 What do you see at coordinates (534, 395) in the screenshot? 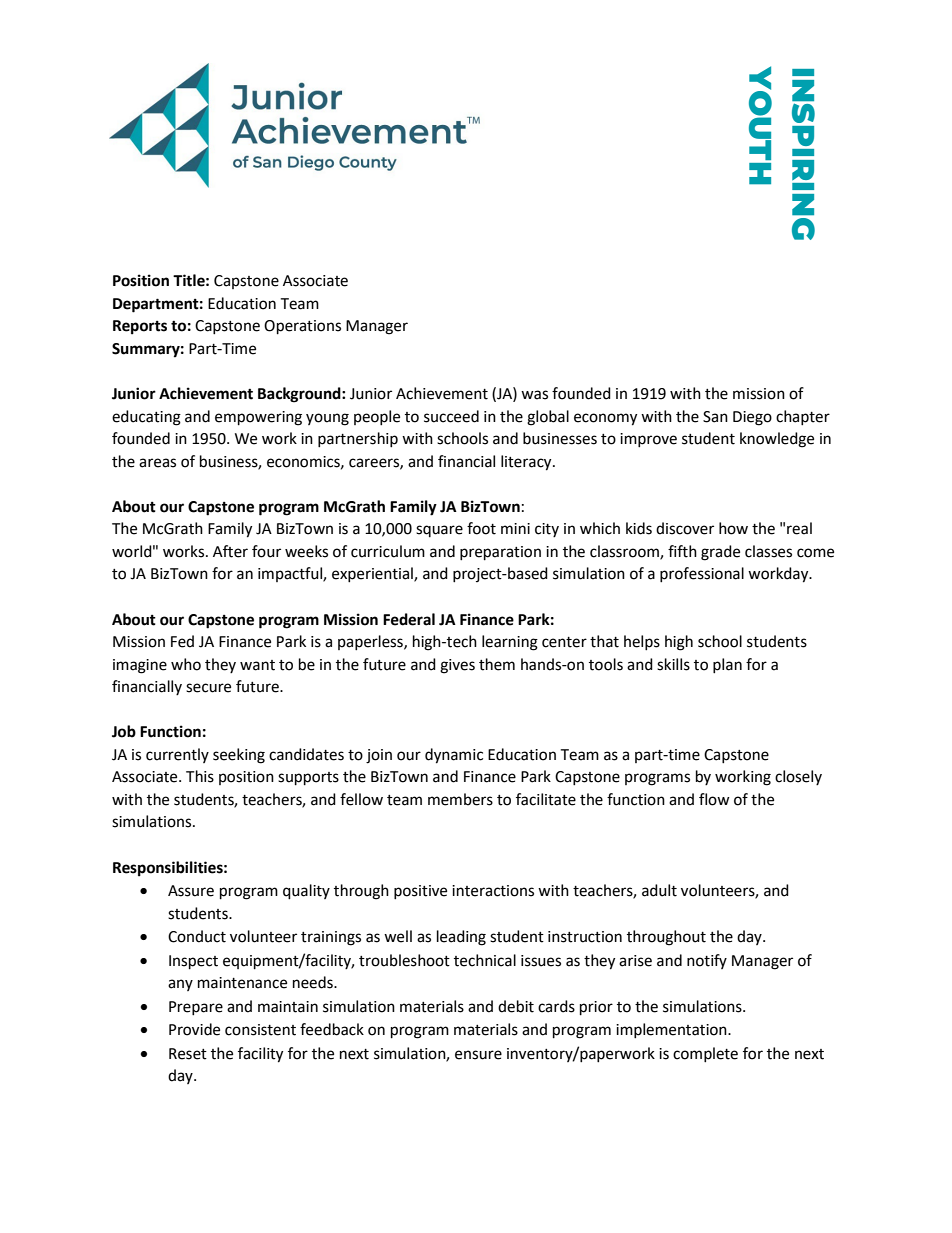
I see `was` at bounding box center [534, 395].
